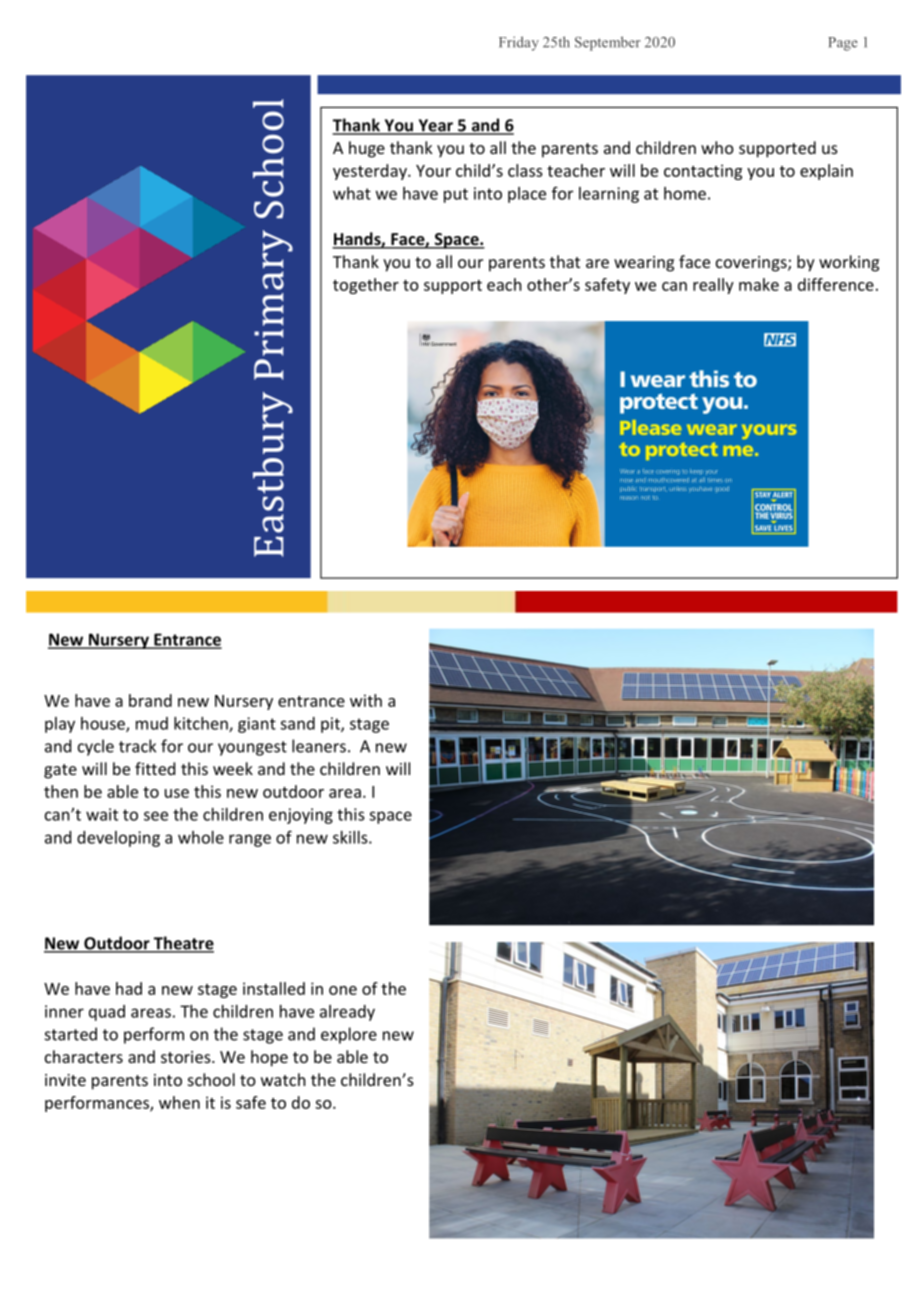 Image resolution: width=924 pixels, height=1309 pixels. I want to click on brand, so click(150, 700).
